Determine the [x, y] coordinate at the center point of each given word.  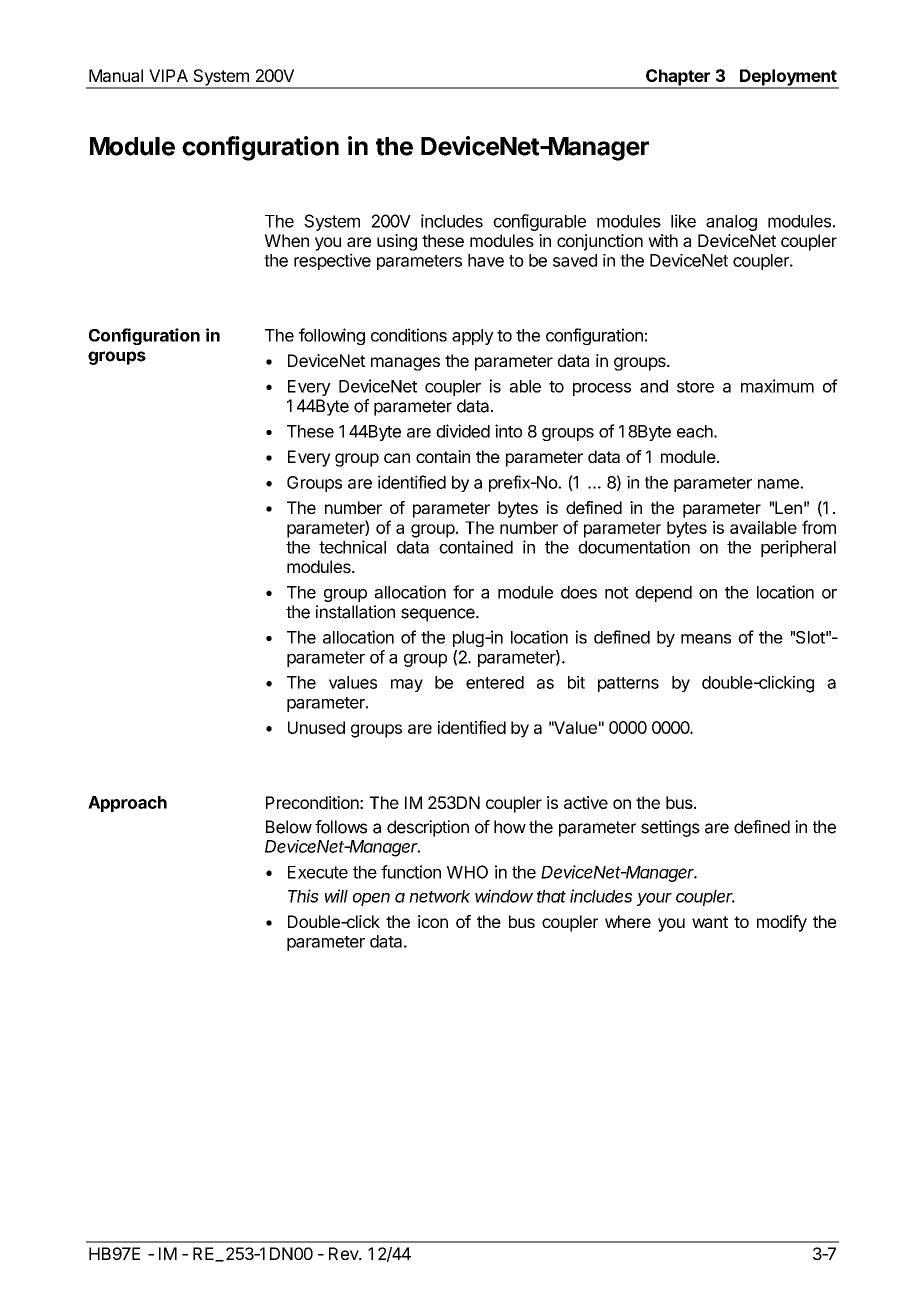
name [779, 484]
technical [352, 547]
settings [670, 828]
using [397, 242]
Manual [116, 75]
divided [463, 431]
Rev [344, 1253]
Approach [127, 804]
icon [433, 921]
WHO [467, 872]
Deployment [788, 78]
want [710, 922]
